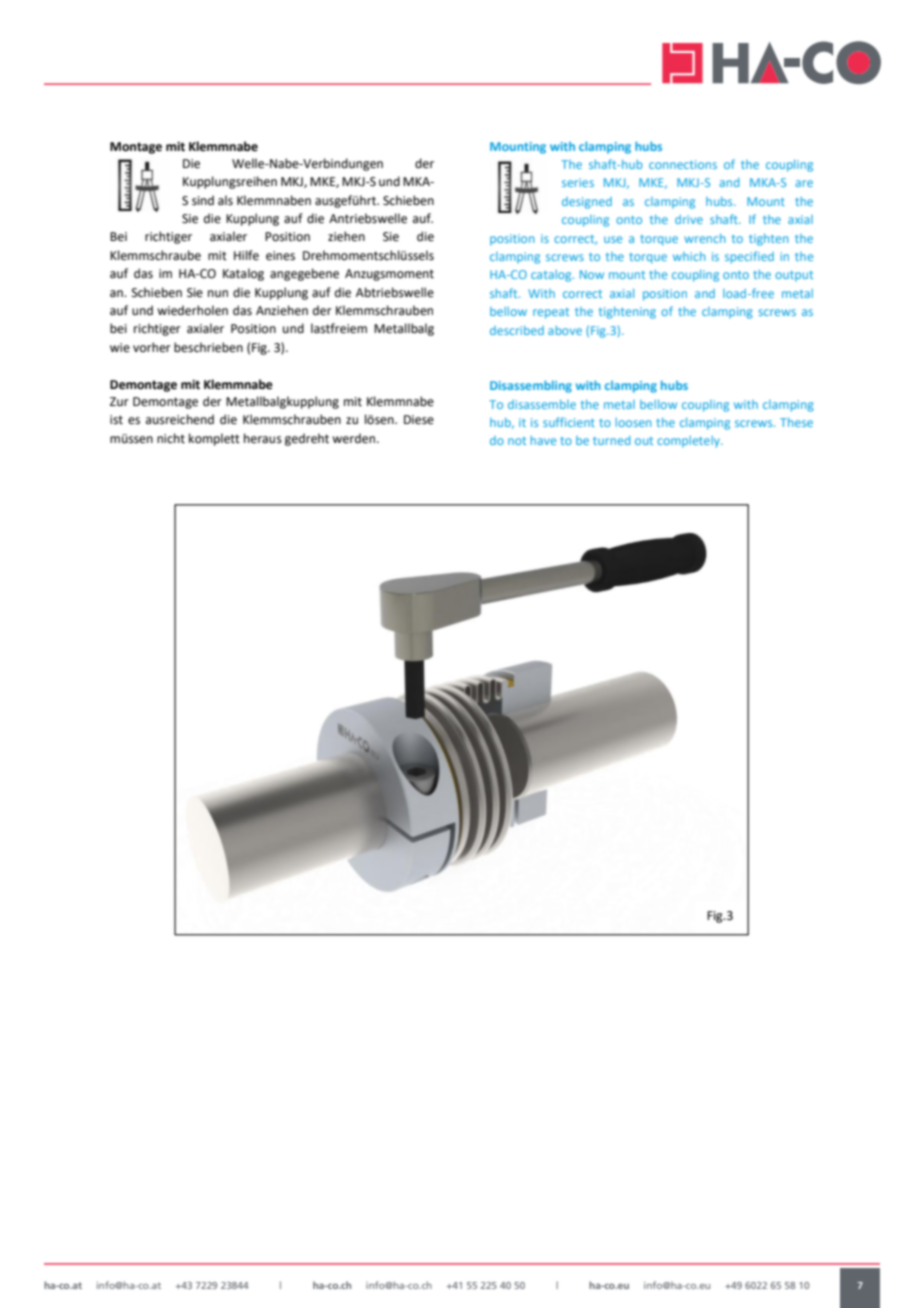  What do you see at coordinates (225, 200) in the page?
I see `als` at bounding box center [225, 200].
